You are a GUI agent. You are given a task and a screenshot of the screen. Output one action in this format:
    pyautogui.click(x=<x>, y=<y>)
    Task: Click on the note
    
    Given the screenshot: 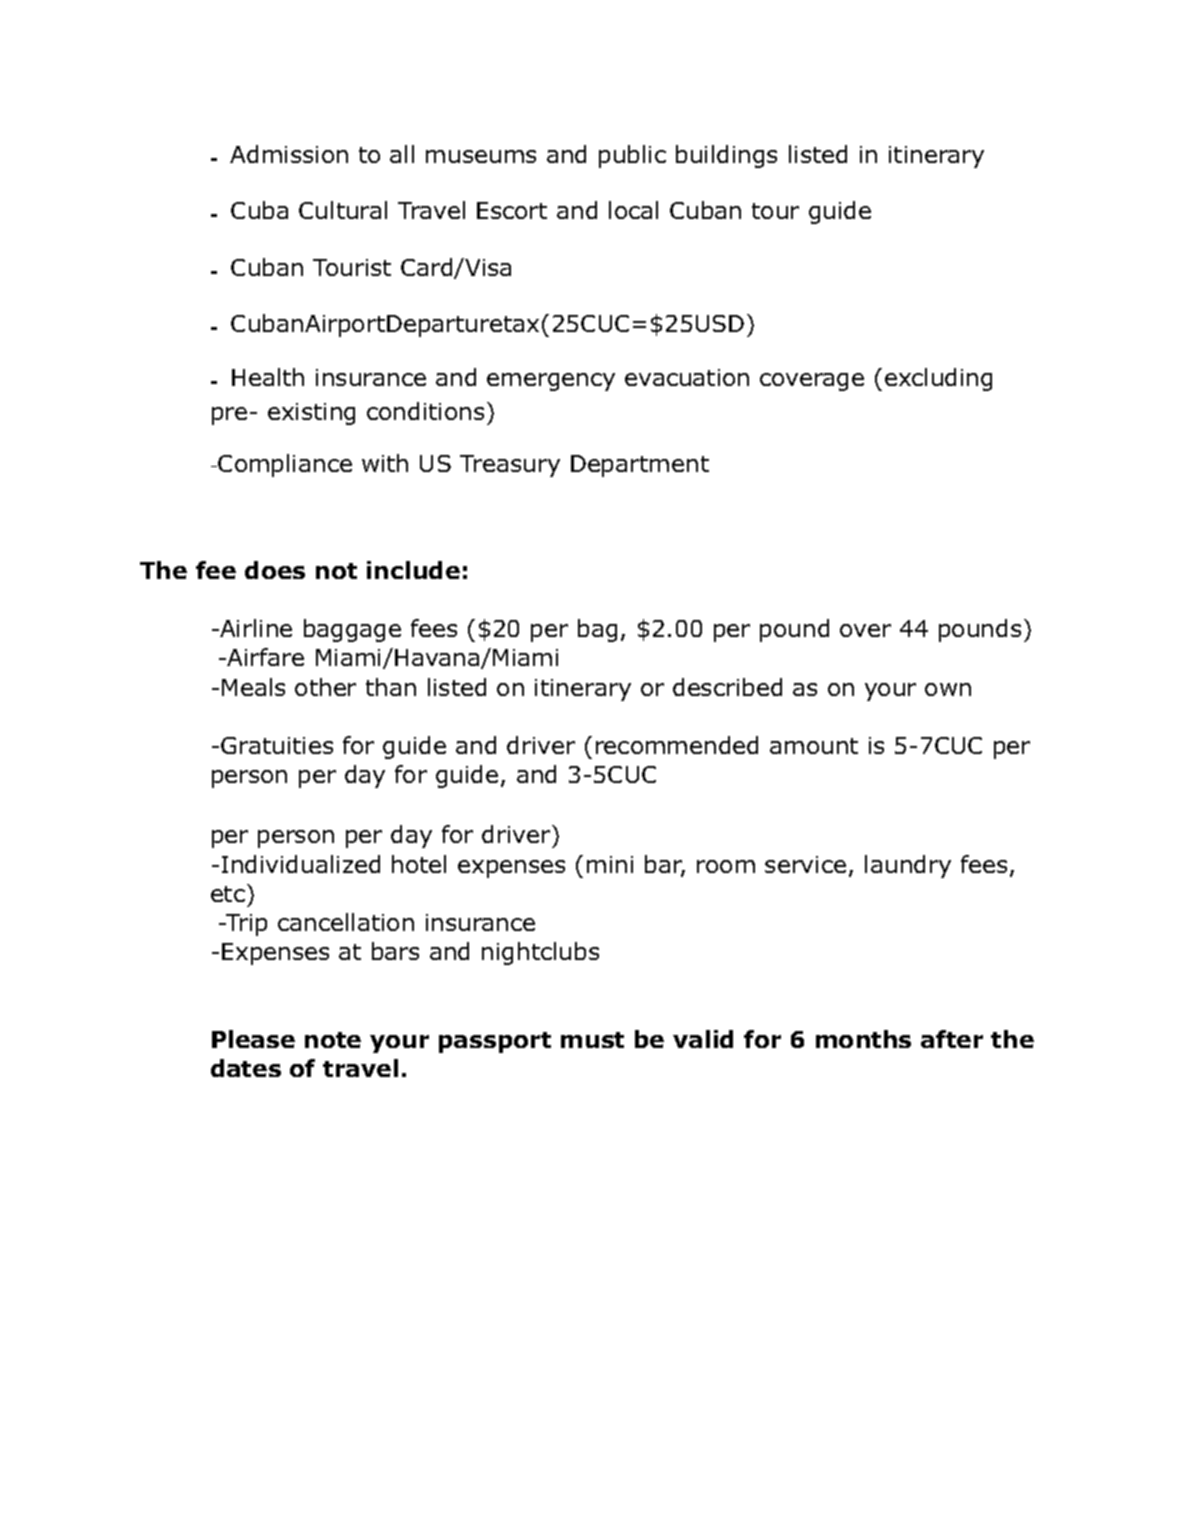 What is the action you would take?
    pyautogui.click(x=333, y=1040)
